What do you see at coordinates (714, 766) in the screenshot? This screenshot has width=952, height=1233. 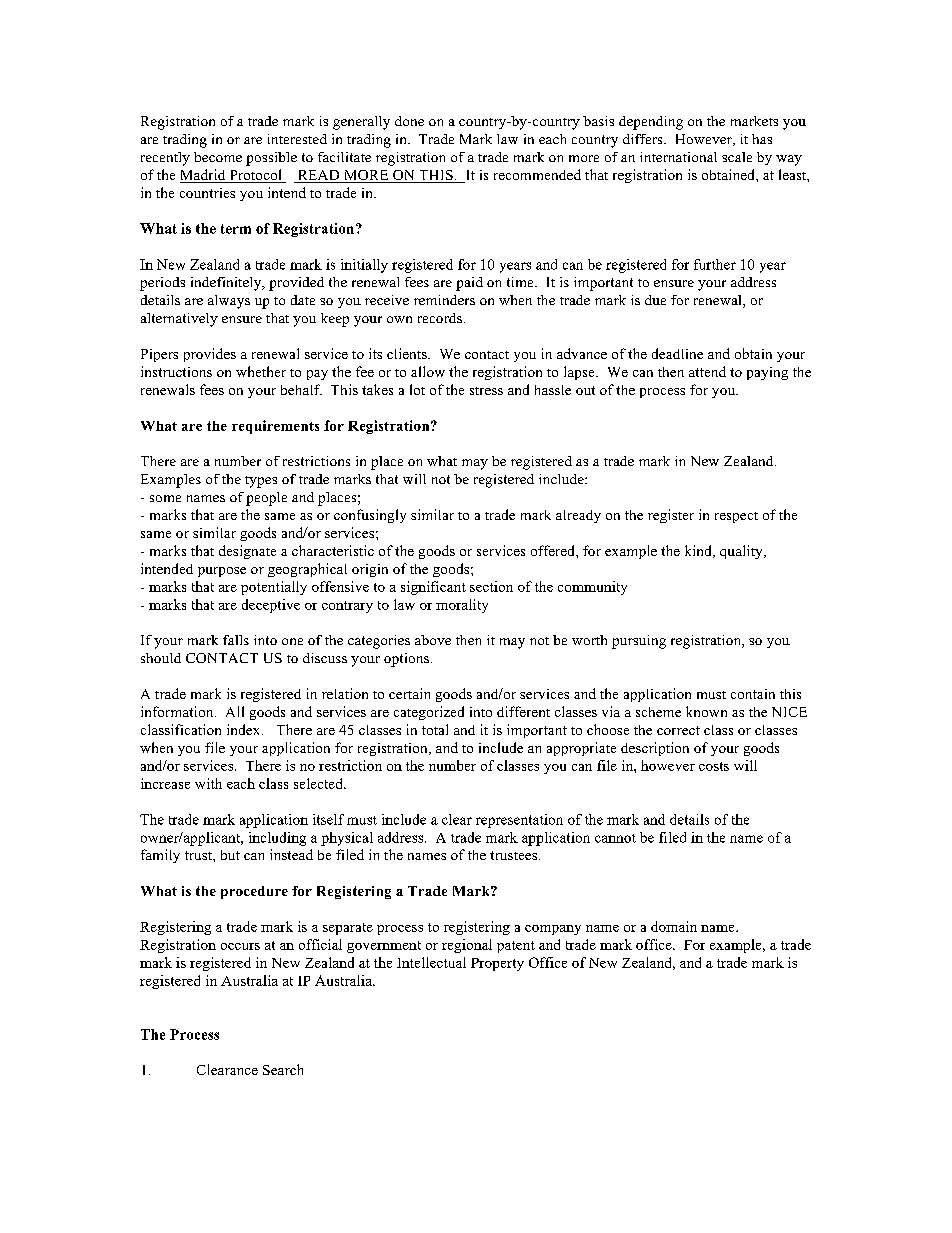 I see `costs` at bounding box center [714, 766].
